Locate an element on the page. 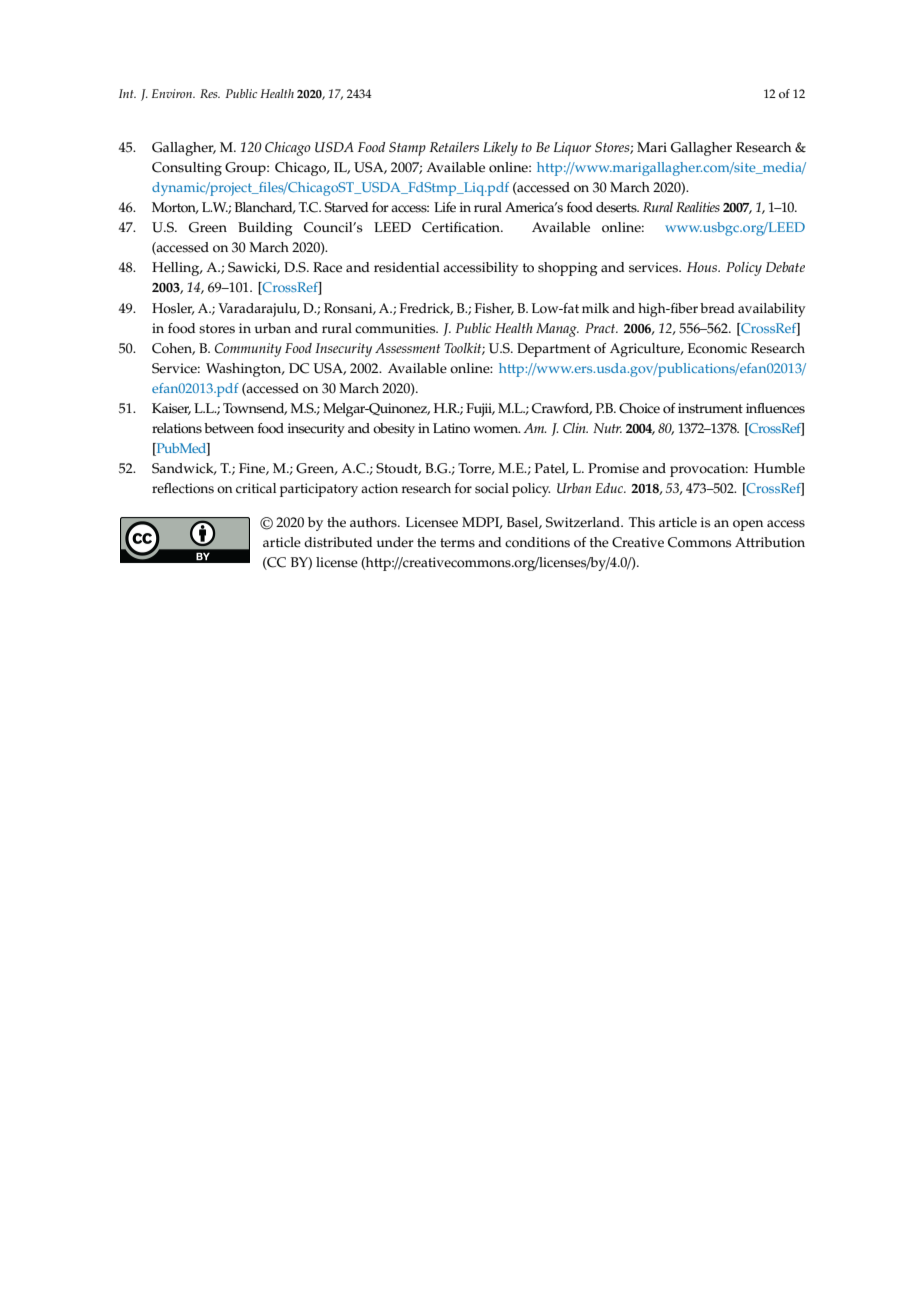 The image size is (924, 1308). reflections is located at coordinates (183, 488).
